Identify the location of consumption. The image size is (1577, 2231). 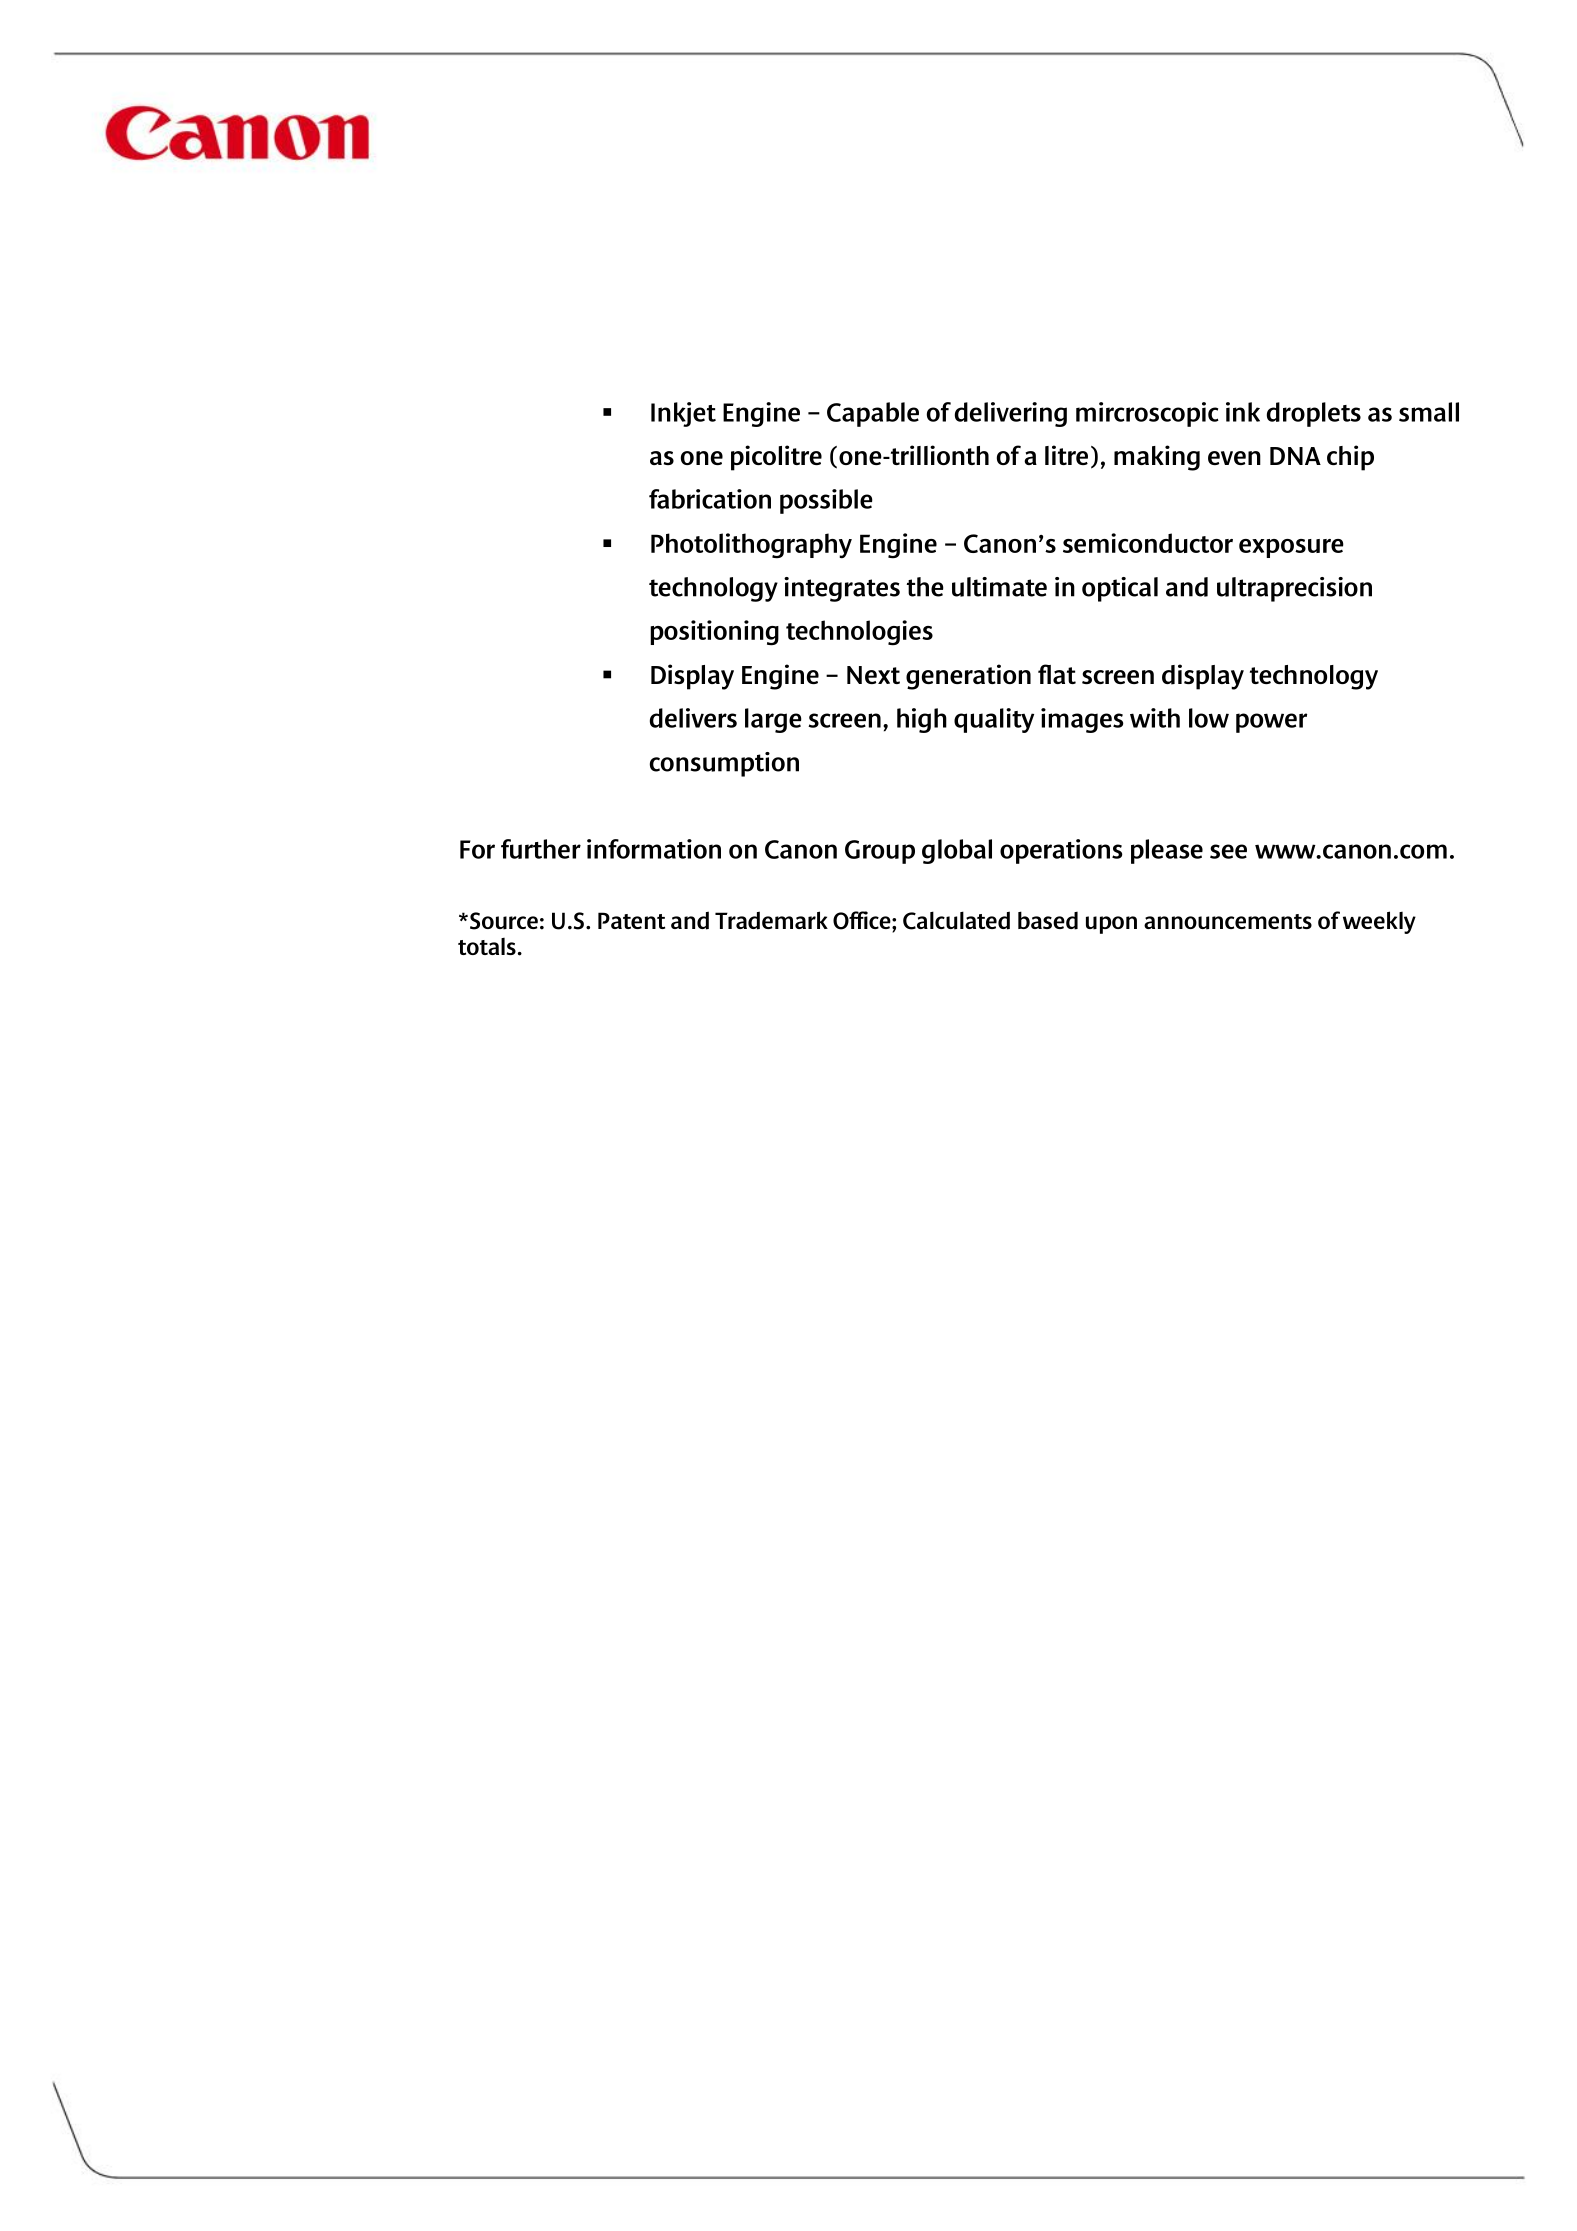
(724, 764).
